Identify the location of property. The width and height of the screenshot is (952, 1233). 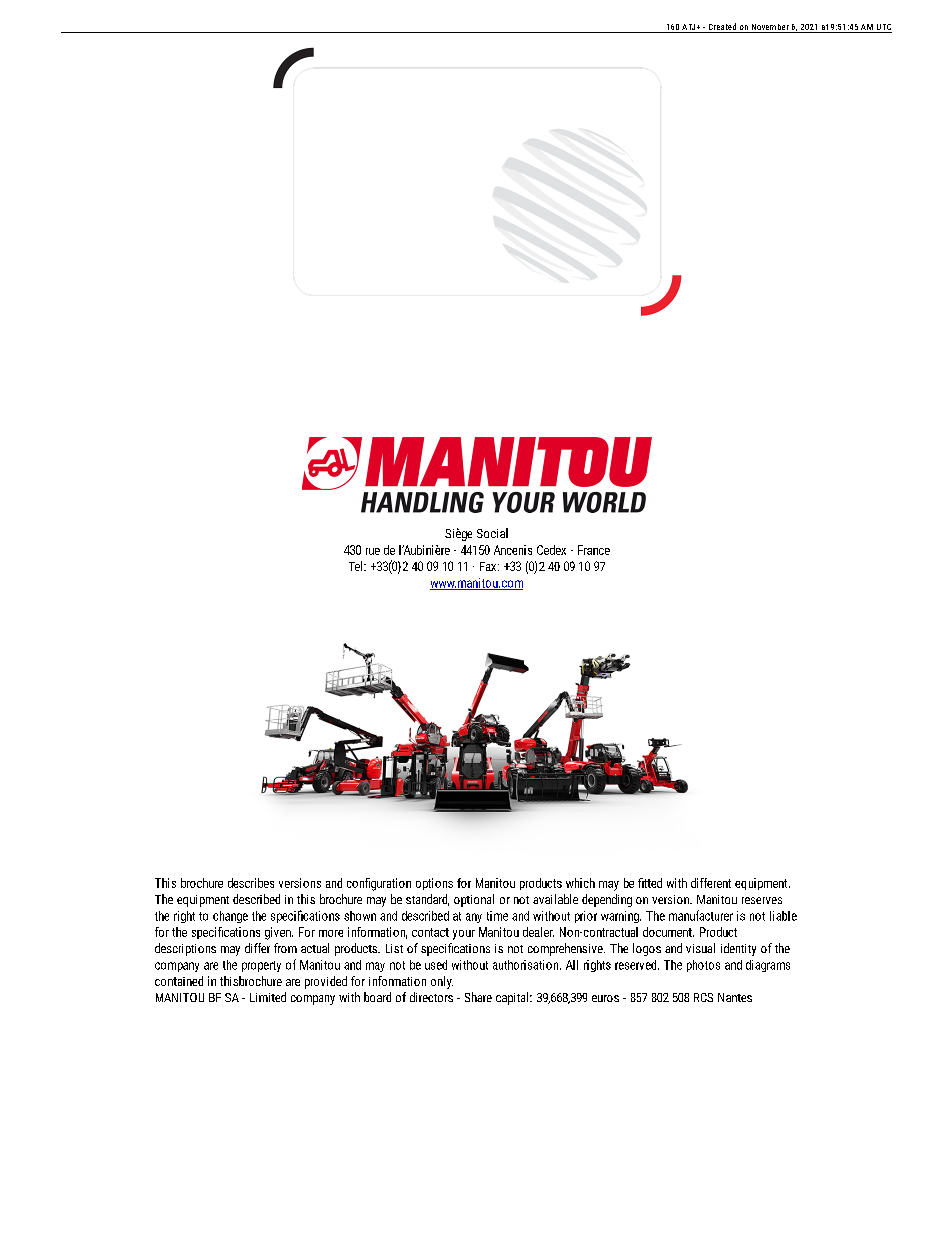
(261, 966).
